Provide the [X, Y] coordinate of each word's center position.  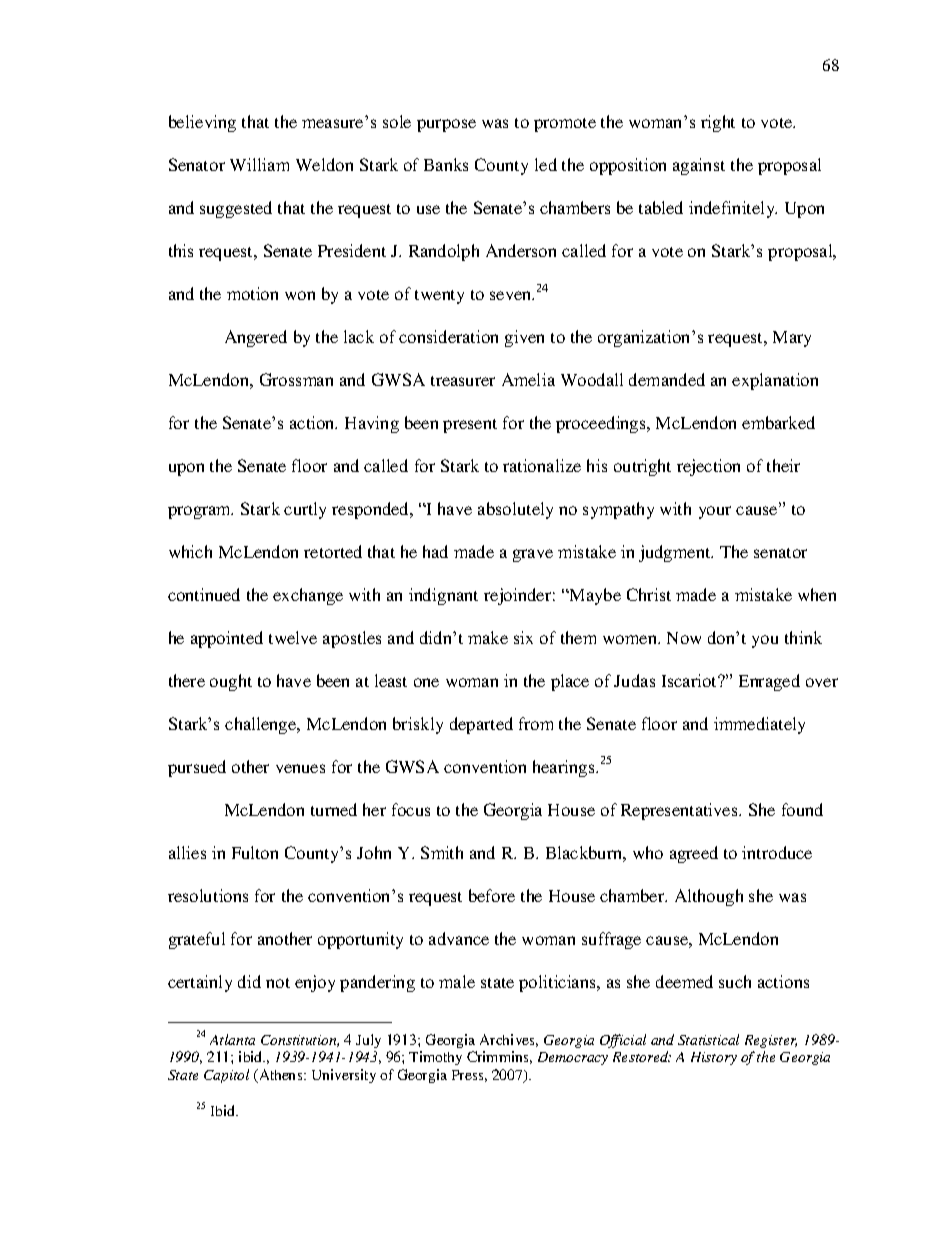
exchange [308, 596]
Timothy [435, 1058]
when [817, 594]
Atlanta [232, 1039]
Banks [446, 164]
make [488, 637]
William [259, 164]
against [699, 166]
